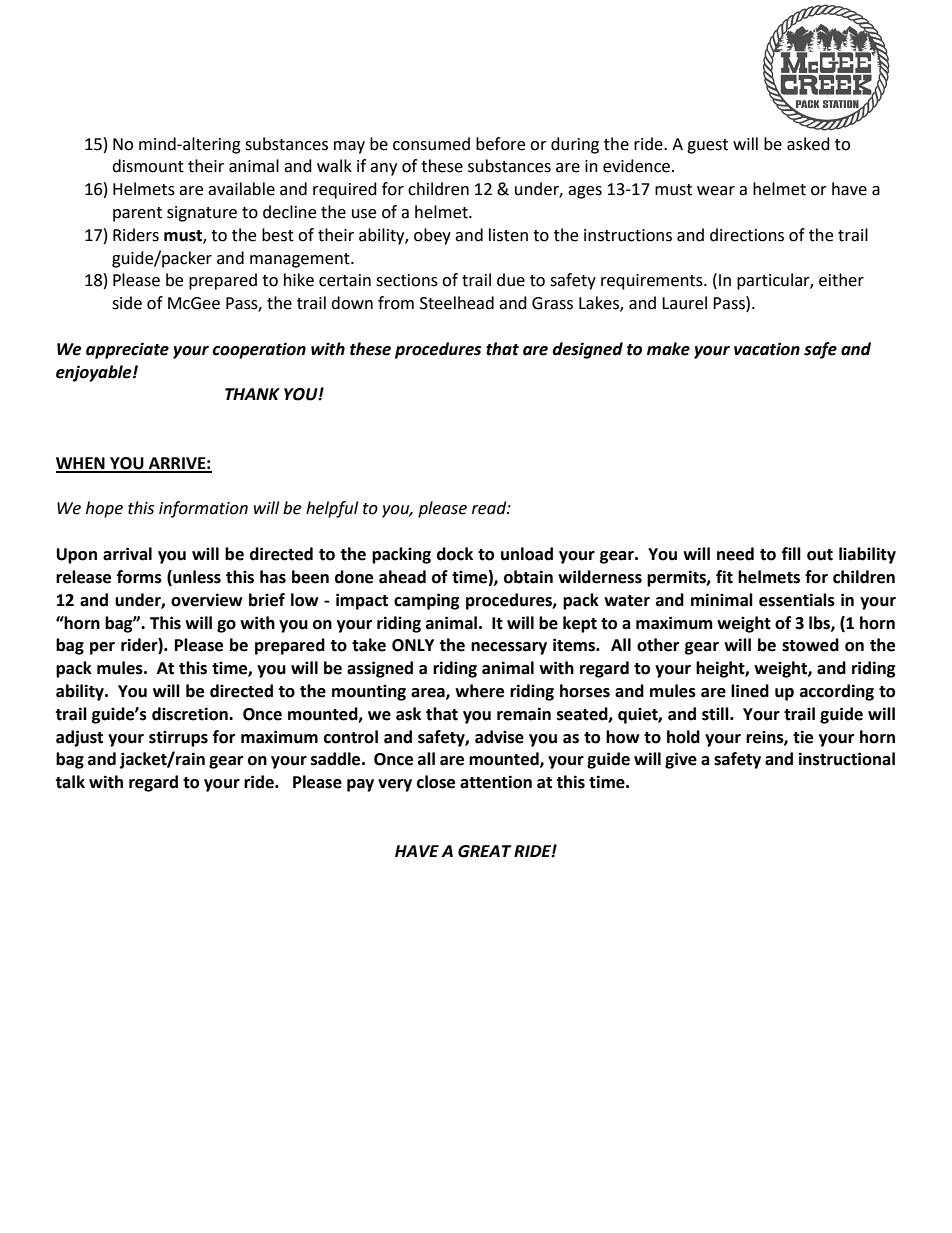 This screenshot has height=1233, width=952. I want to click on consumed, so click(431, 144).
